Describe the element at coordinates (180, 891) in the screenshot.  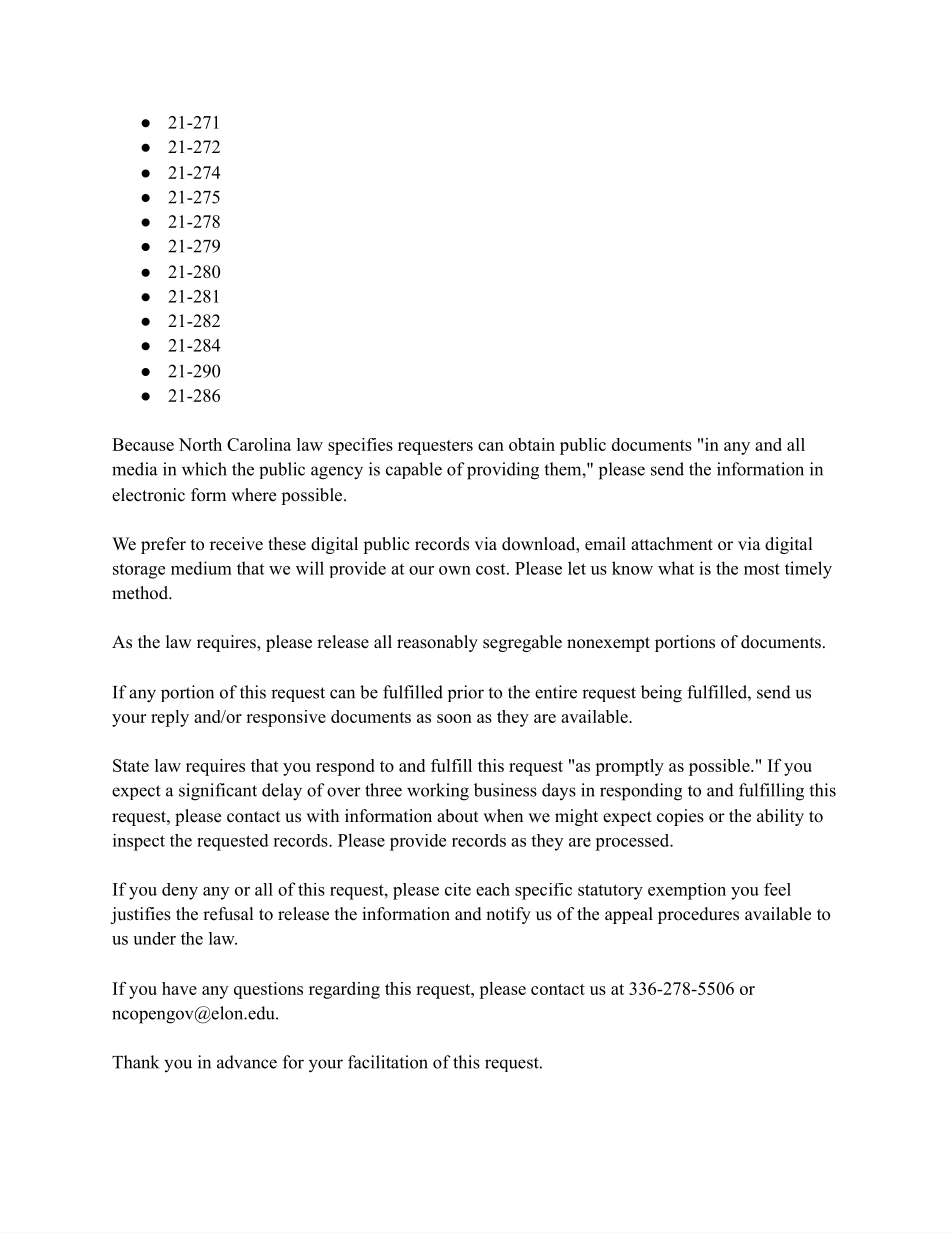
I see `deny` at that location.
